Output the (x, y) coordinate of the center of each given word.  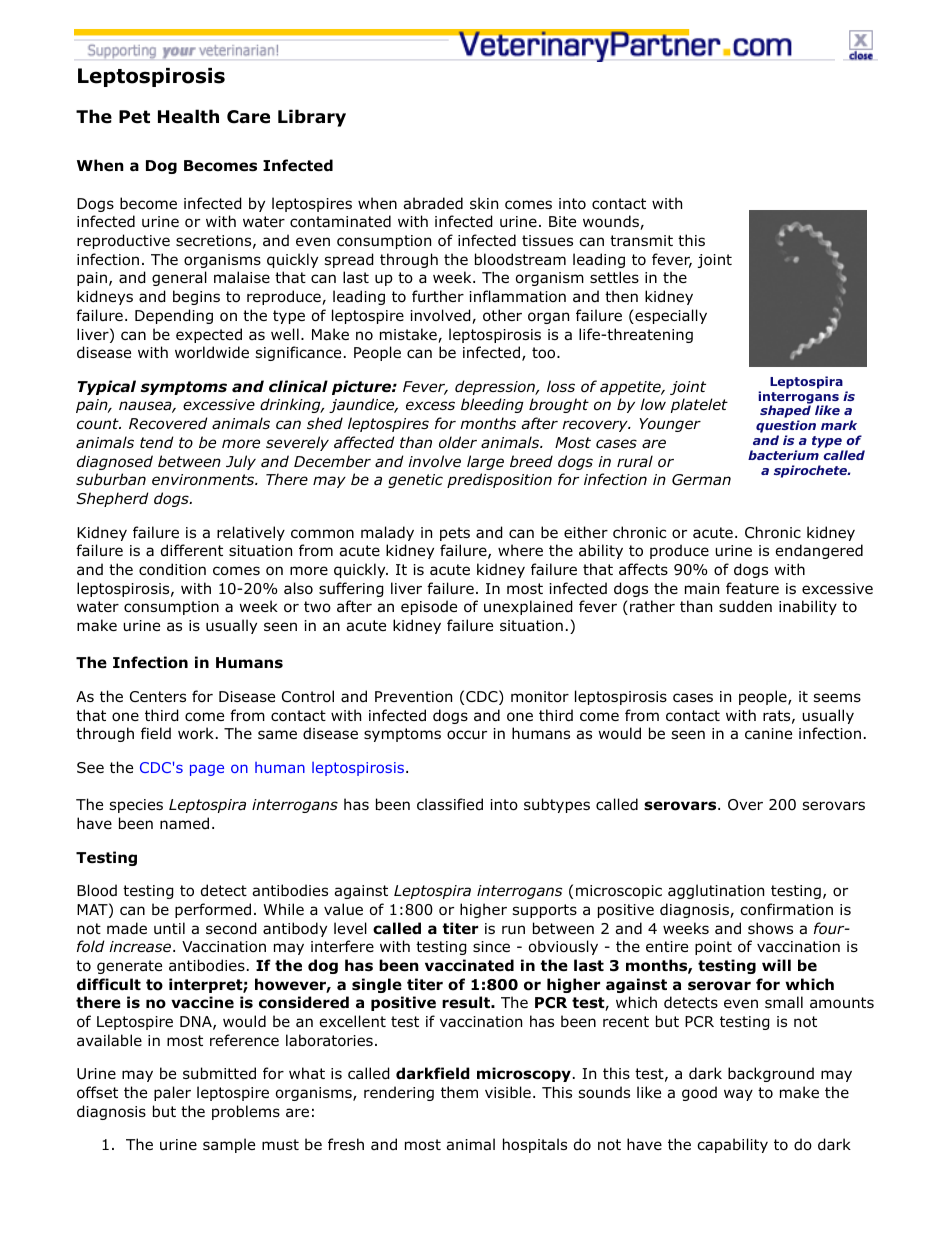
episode (429, 607)
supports (545, 911)
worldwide (212, 352)
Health (188, 116)
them (459, 1092)
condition (172, 569)
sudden (745, 606)
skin (484, 203)
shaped (785, 413)
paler (172, 1093)
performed (213, 910)
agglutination (716, 891)
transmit (641, 241)
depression (496, 387)
